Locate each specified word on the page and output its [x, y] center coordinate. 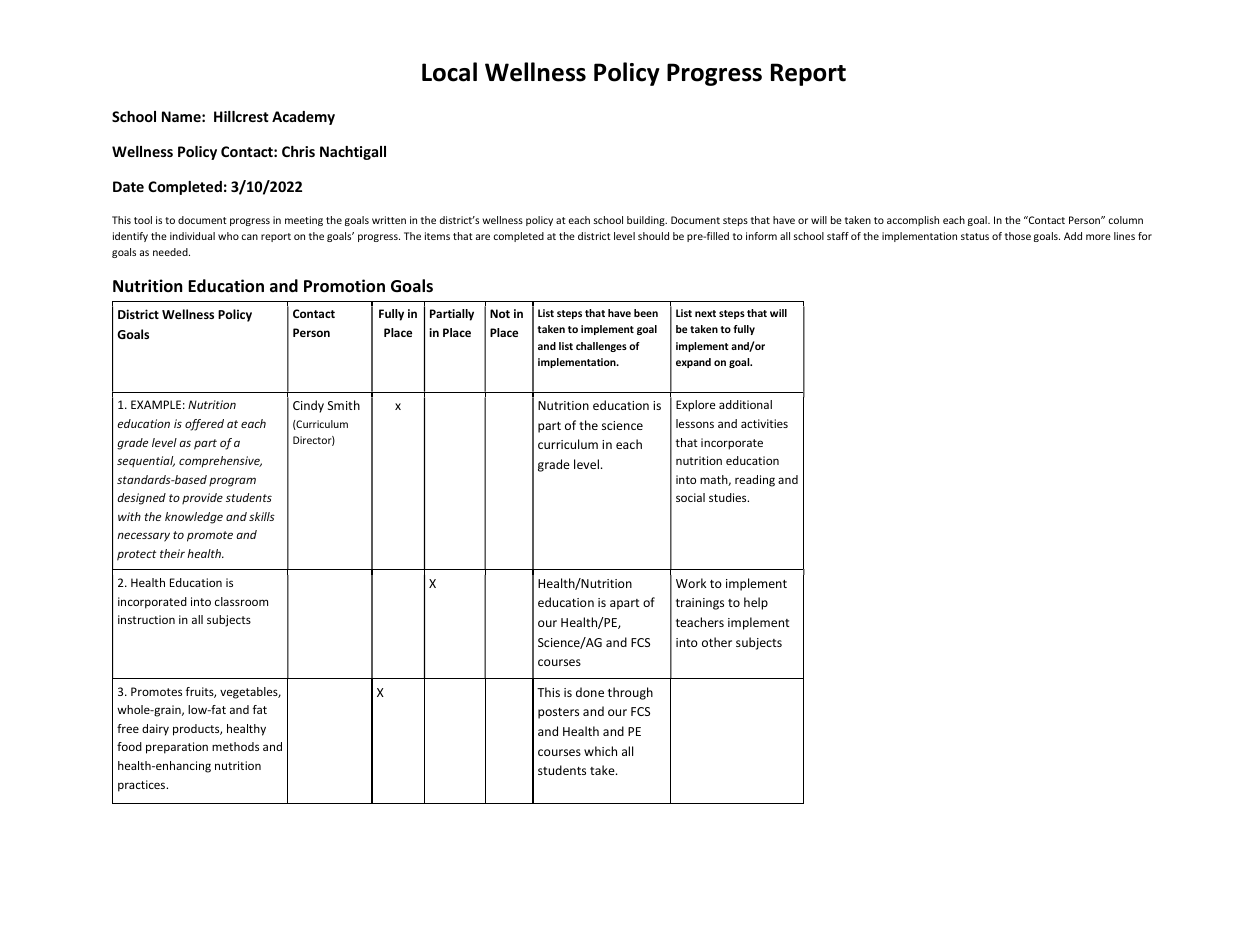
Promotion [344, 286]
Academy [303, 118]
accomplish [913, 221]
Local [449, 72]
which [600, 751]
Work [691, 583]
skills [262, 516]
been [646, 313]
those [1018, 236]
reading [755, 481]
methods [235, 746]
